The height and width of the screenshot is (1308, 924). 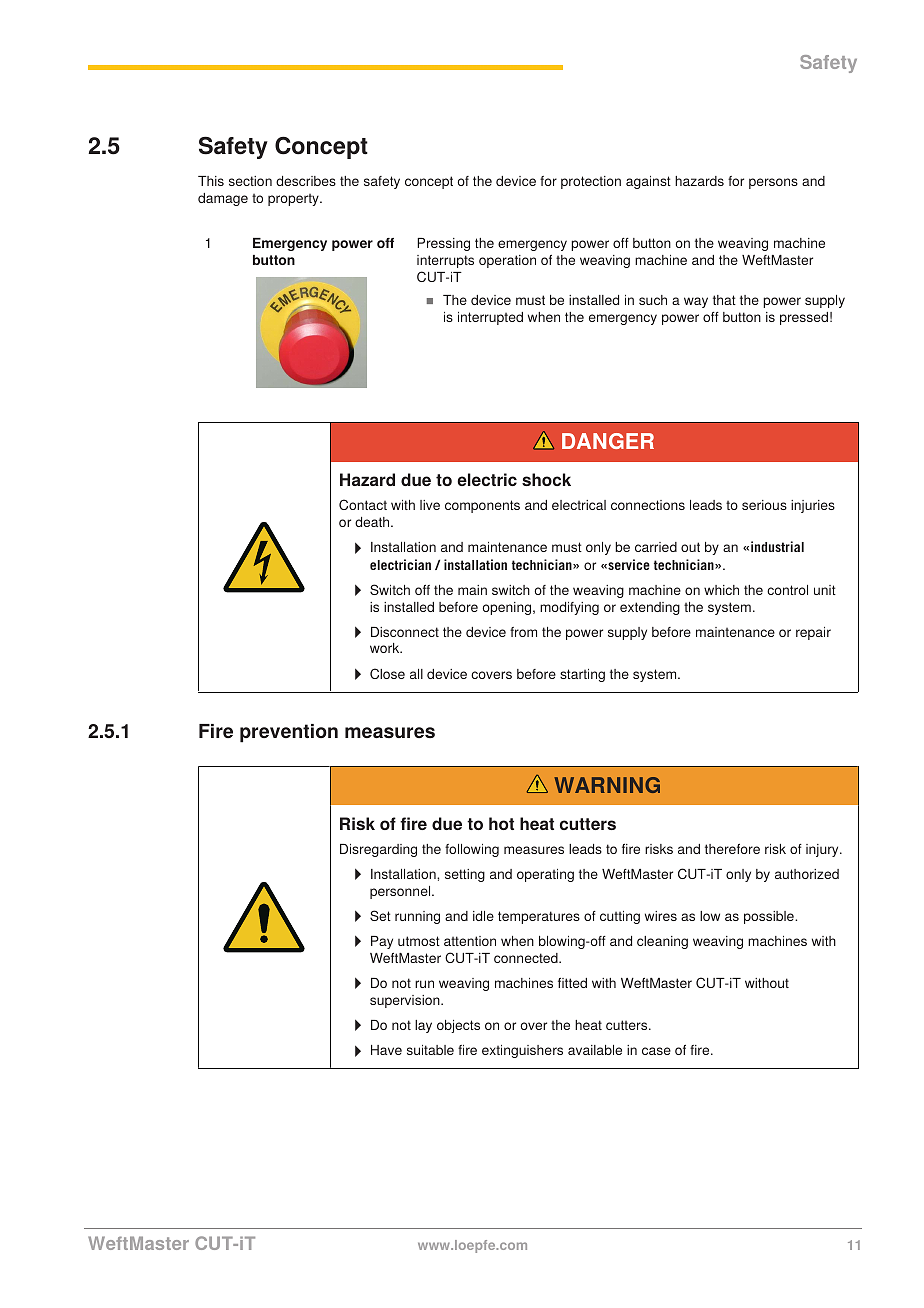 What do you see at coordinates (294, 200) in the screenshot?
I see `property` at bounding box center [294, 200].
